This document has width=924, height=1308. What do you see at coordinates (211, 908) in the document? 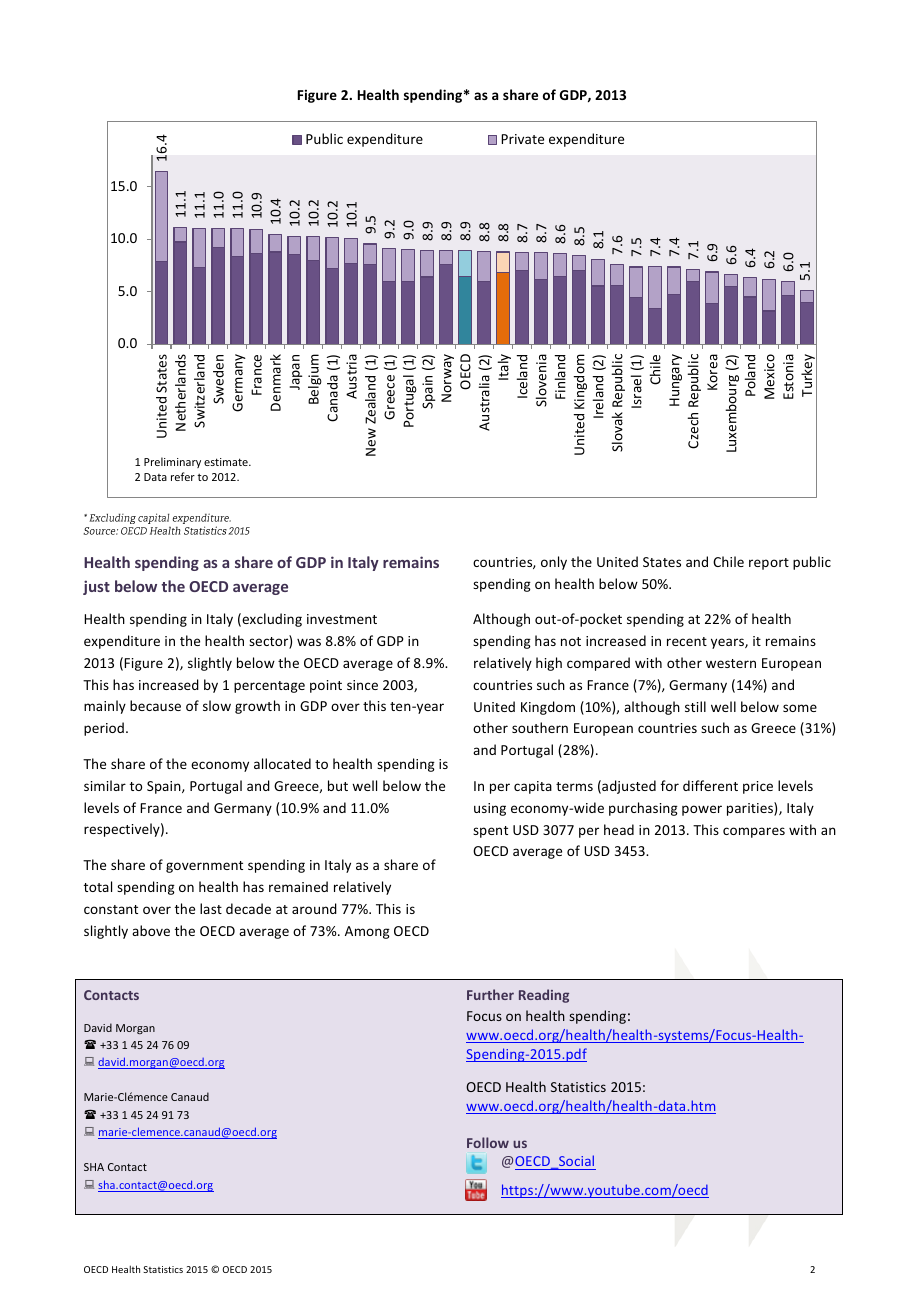
I see `last` at bounding box center [211, 908].
